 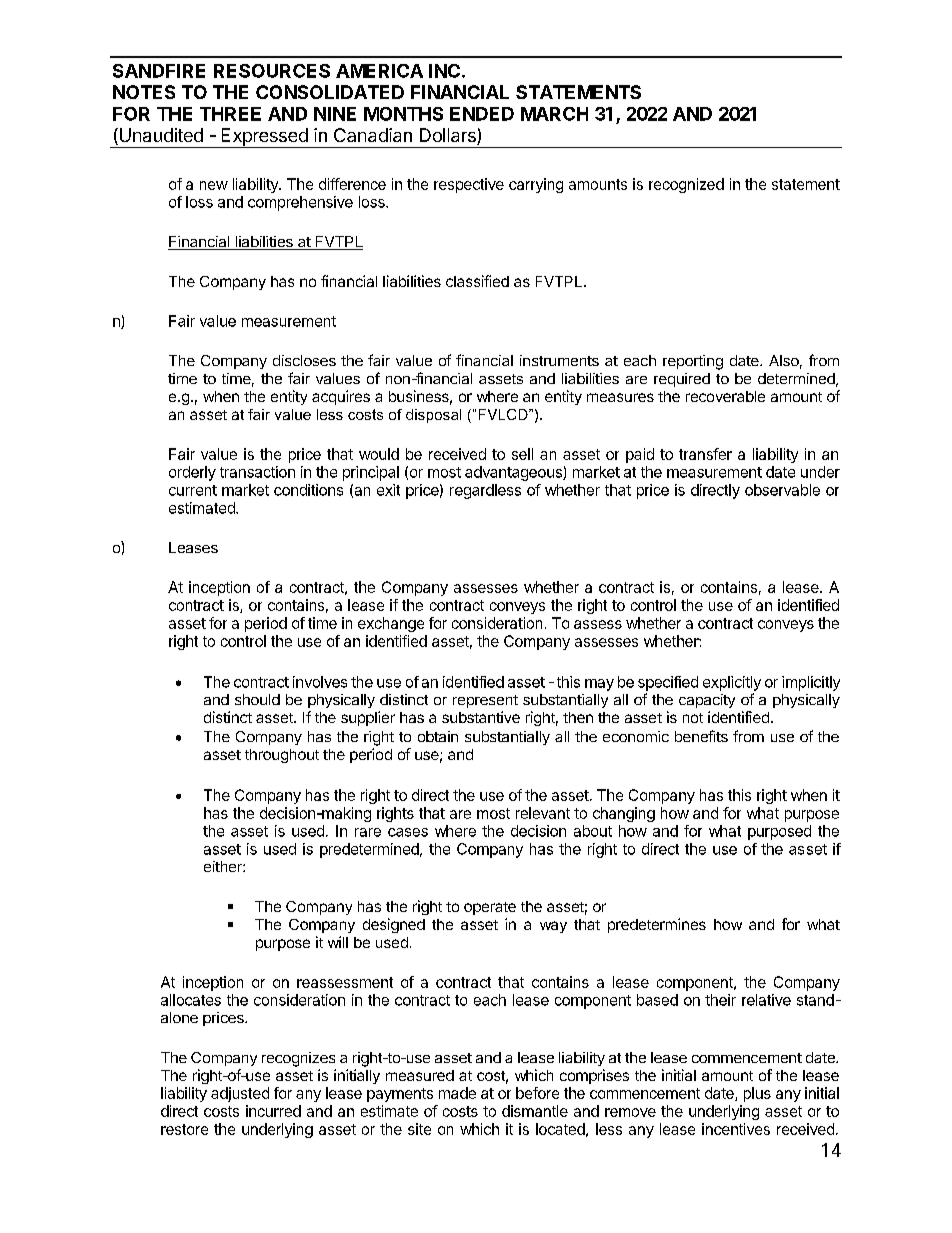 I want to click on transaction, so click(x=257, y=472).
